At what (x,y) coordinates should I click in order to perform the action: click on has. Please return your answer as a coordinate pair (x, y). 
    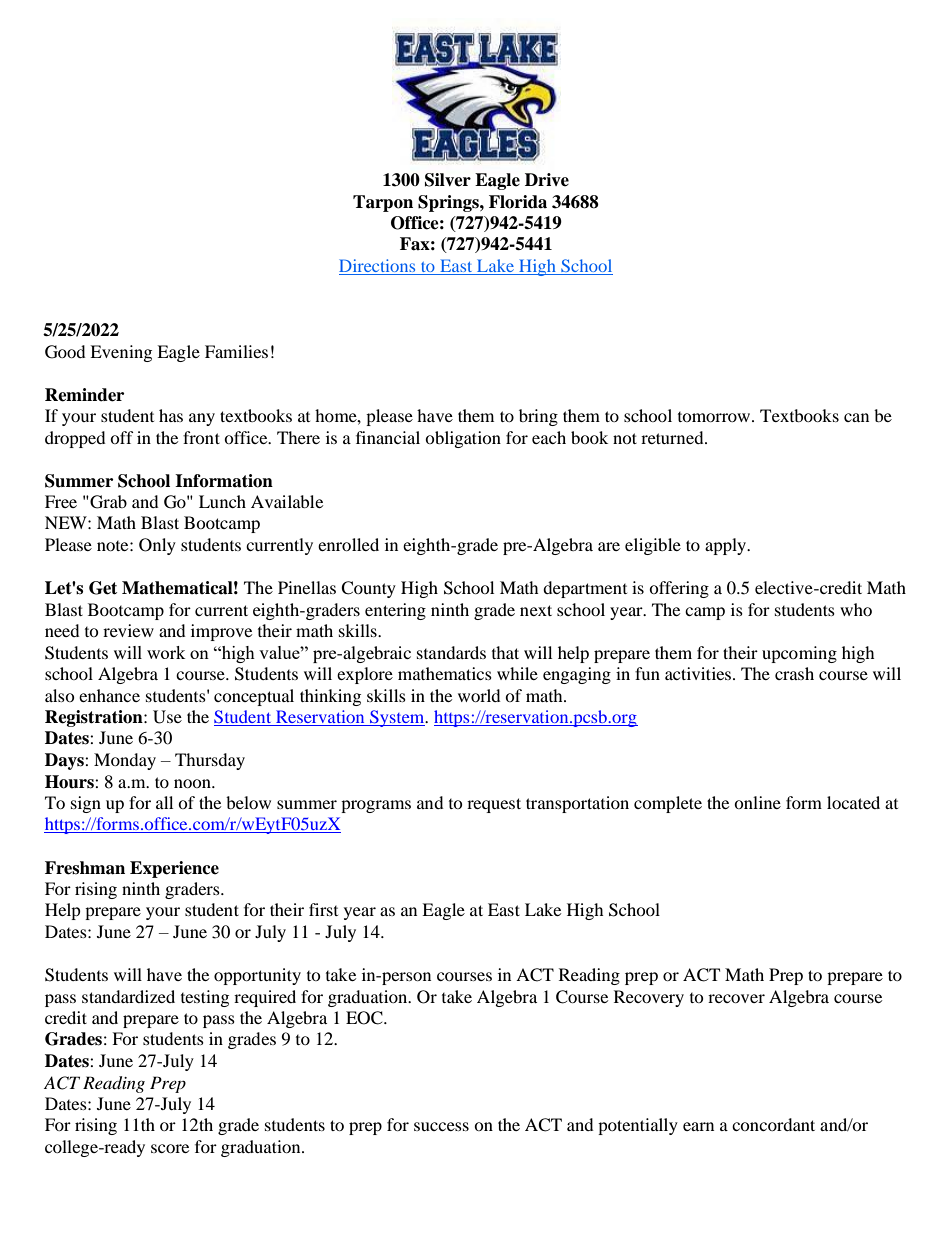
    Looking at the image, I should click on (171, 415).
